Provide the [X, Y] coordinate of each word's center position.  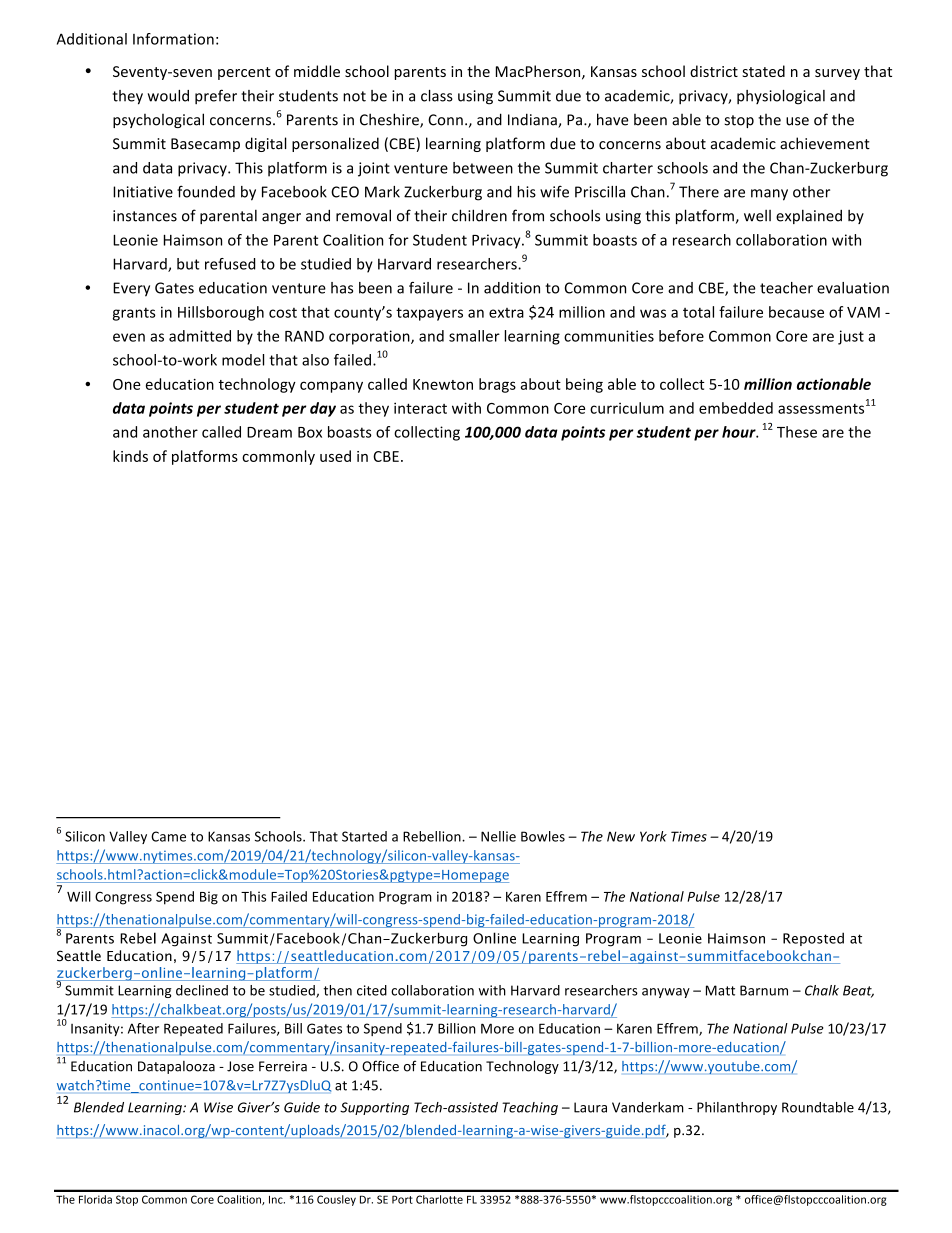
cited [372, 990]
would [168, 96]
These [797, 432]
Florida [95, 1199]
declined [202, 990]
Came [168, 836]
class [437, 96]
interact [420, 408]
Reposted [813, 939]
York [653, 836]
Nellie [498, 836]
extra [506, 313]
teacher [786, 288]
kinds [130, 456]
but [188, 264]
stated [763, 71]
